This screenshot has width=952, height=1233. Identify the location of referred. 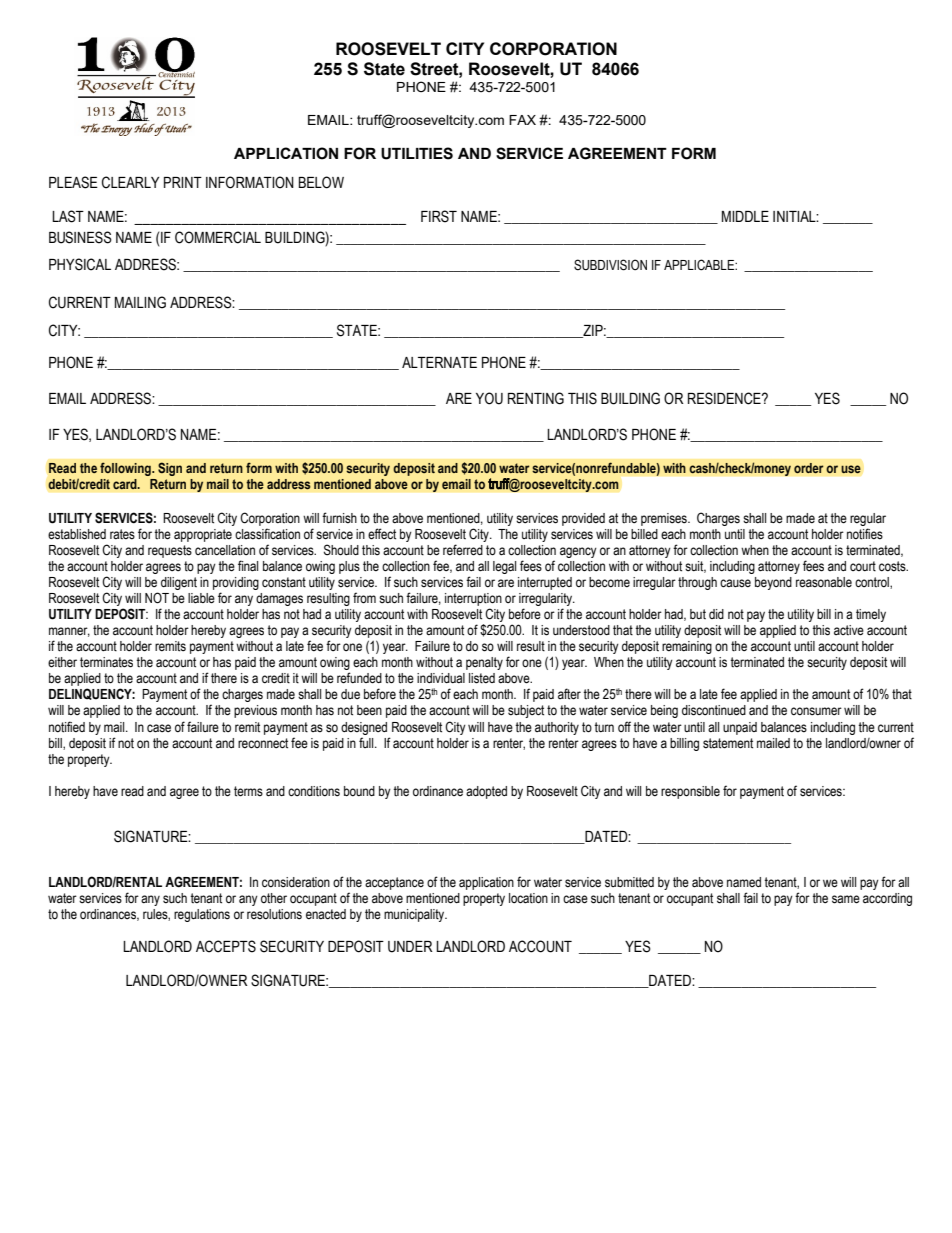
(463, 550).
